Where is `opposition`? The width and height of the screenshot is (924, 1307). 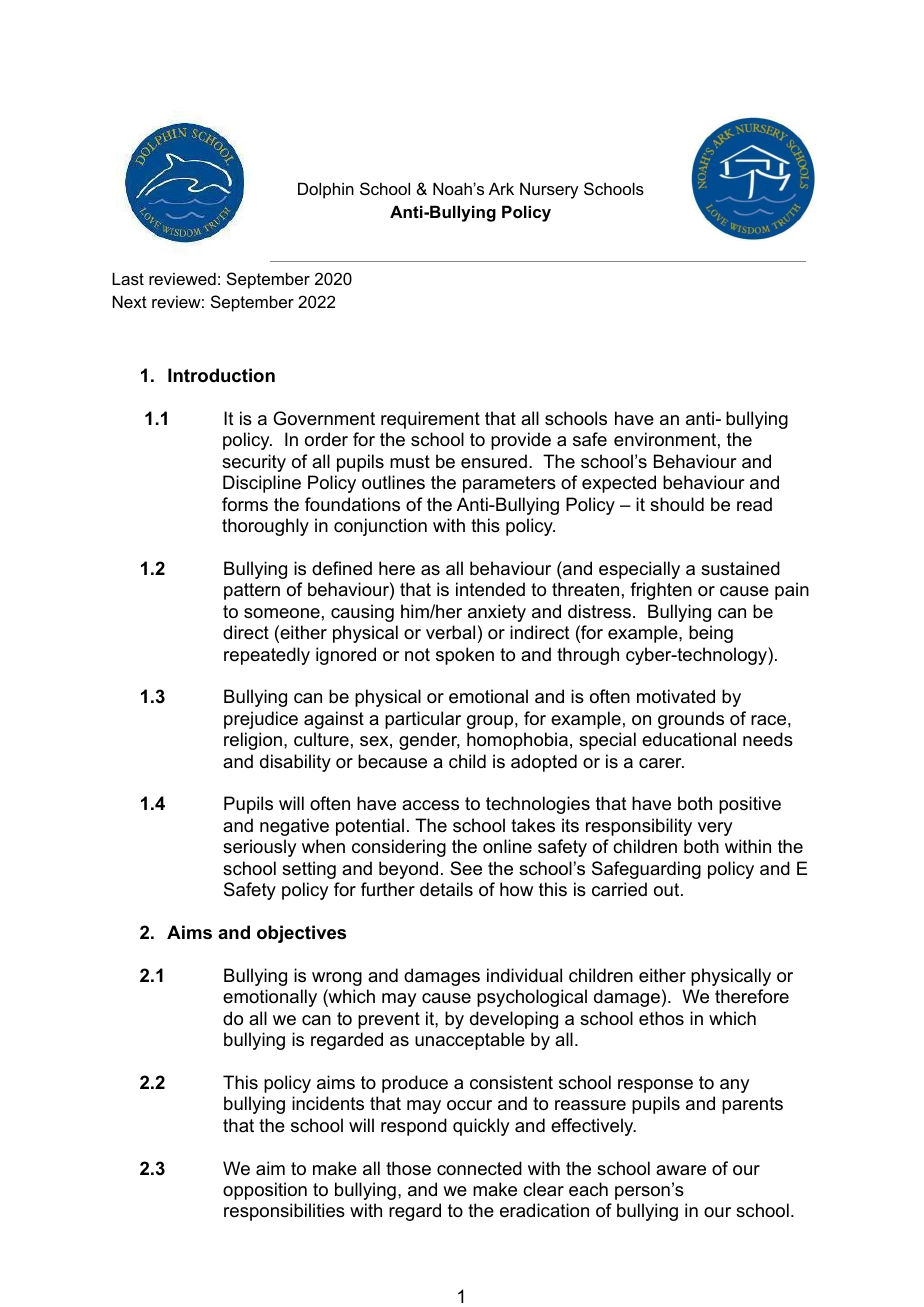
opposition is located at coordinates (265, 1191).
